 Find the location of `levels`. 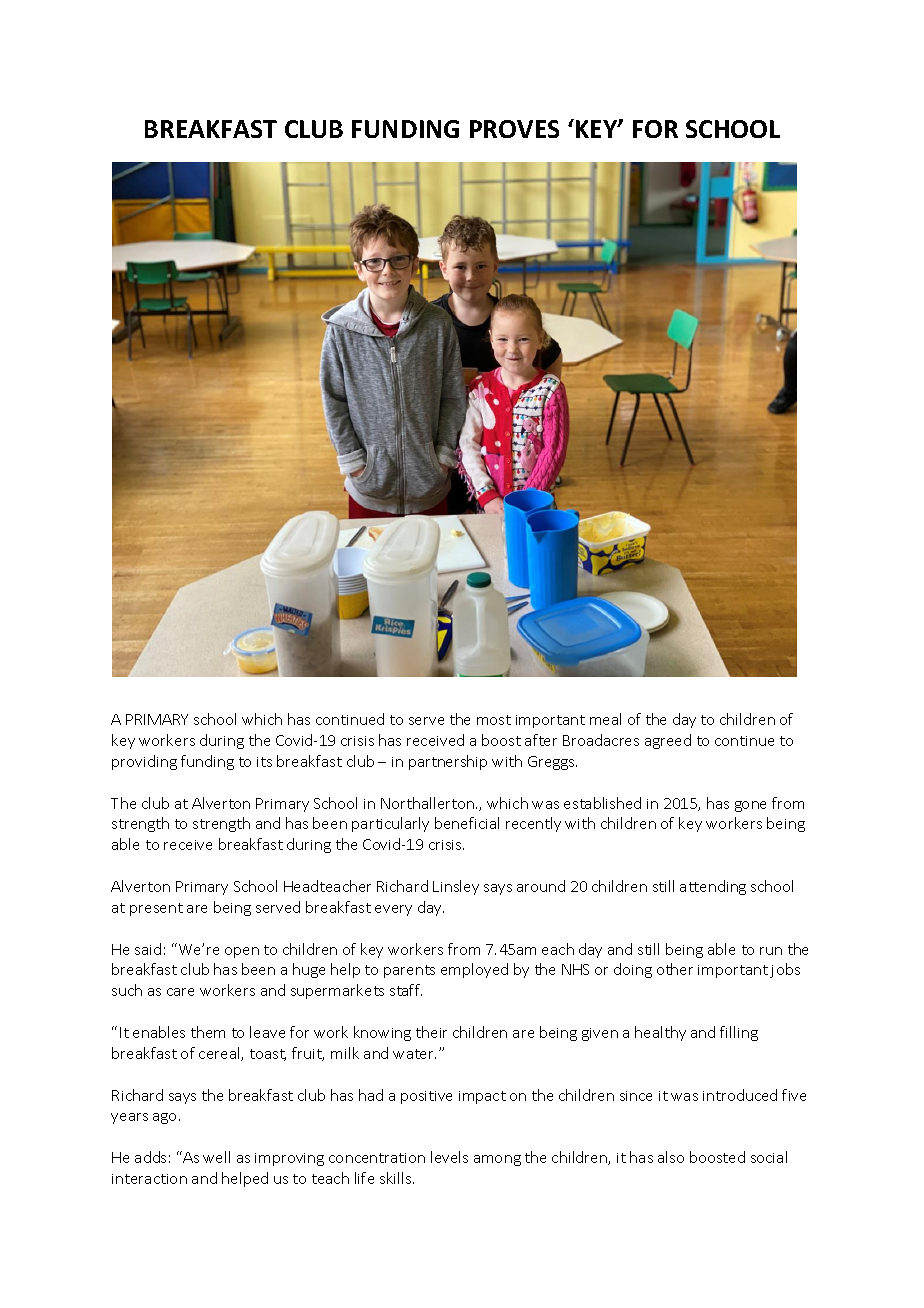

levels is located at coordinates (449, 1157).
